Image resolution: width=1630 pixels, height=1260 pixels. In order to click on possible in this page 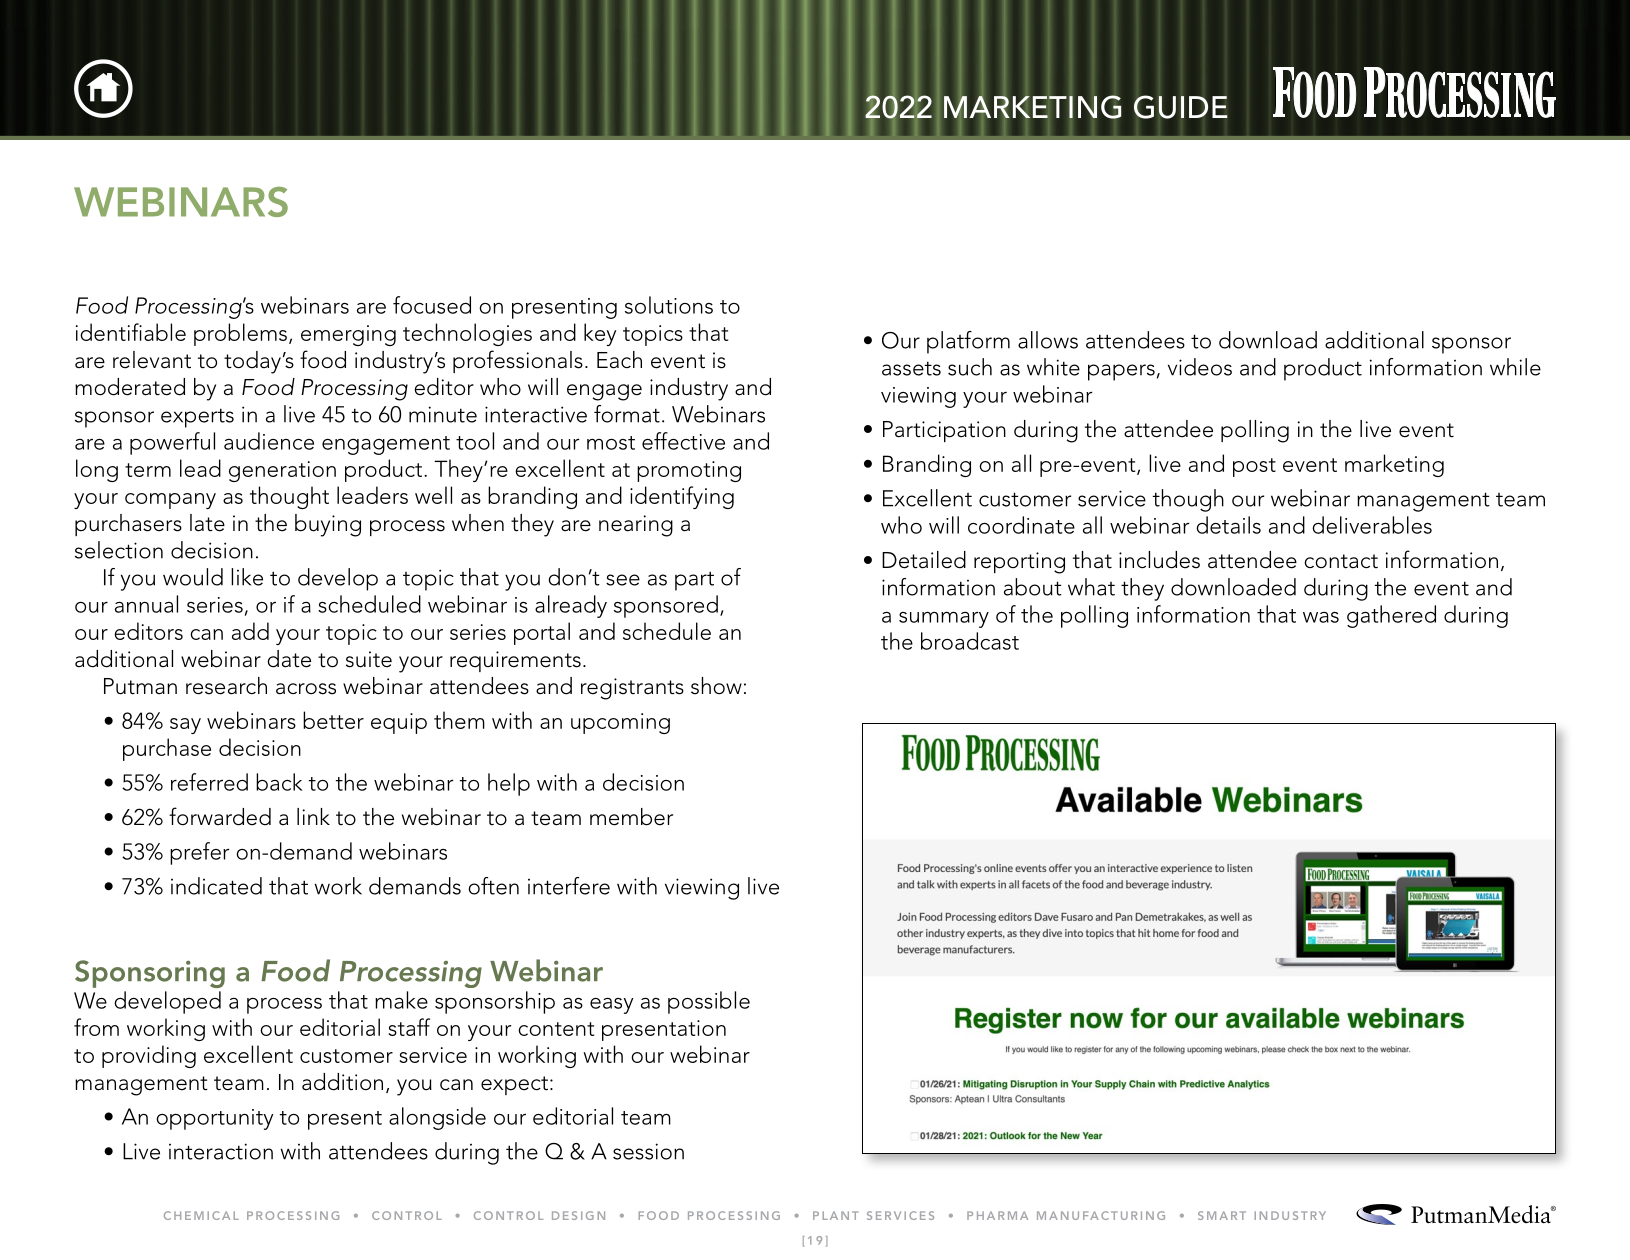, I will do `click(709, 1002)`.
